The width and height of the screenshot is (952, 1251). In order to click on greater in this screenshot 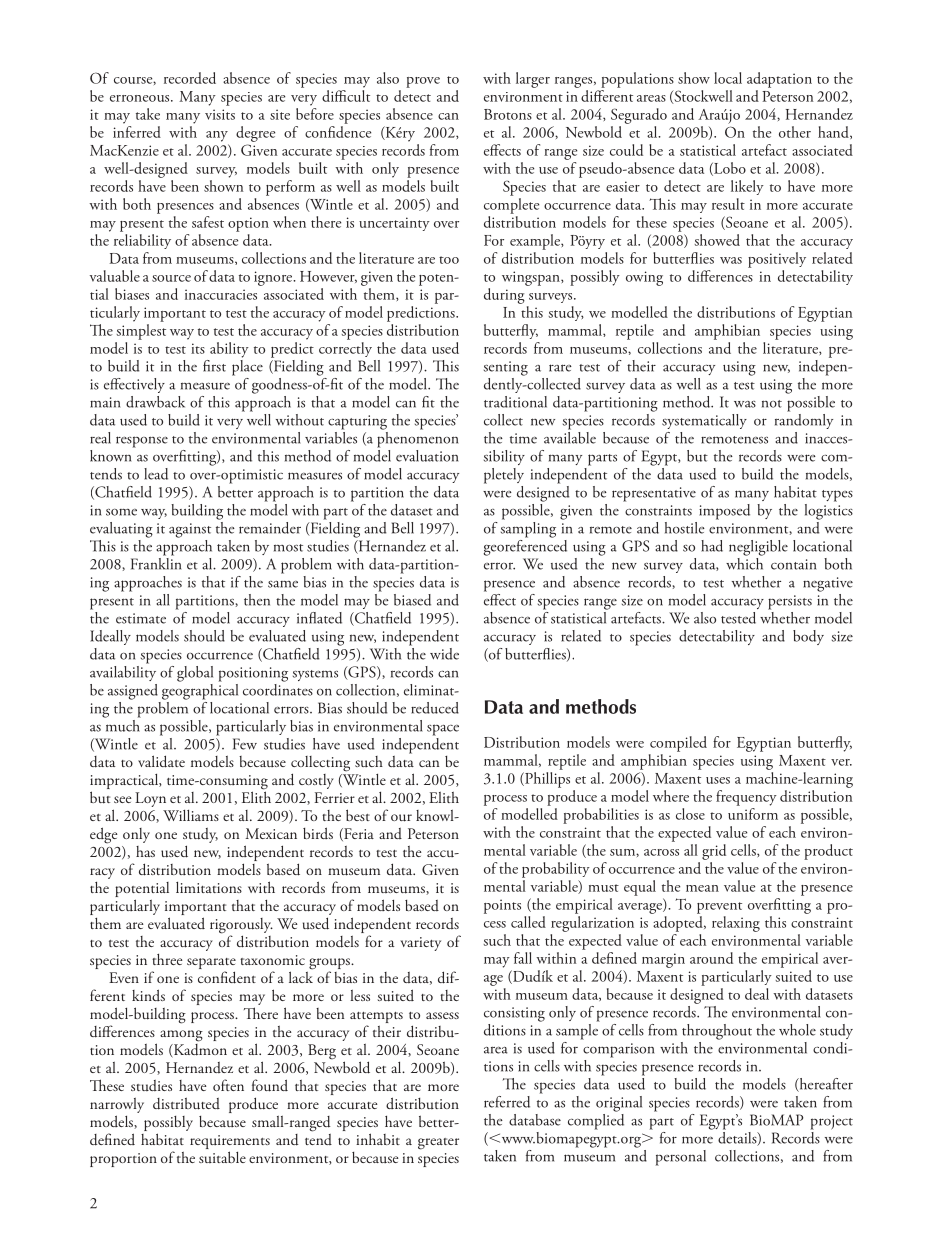, I will do `click(438, 1144)`.
